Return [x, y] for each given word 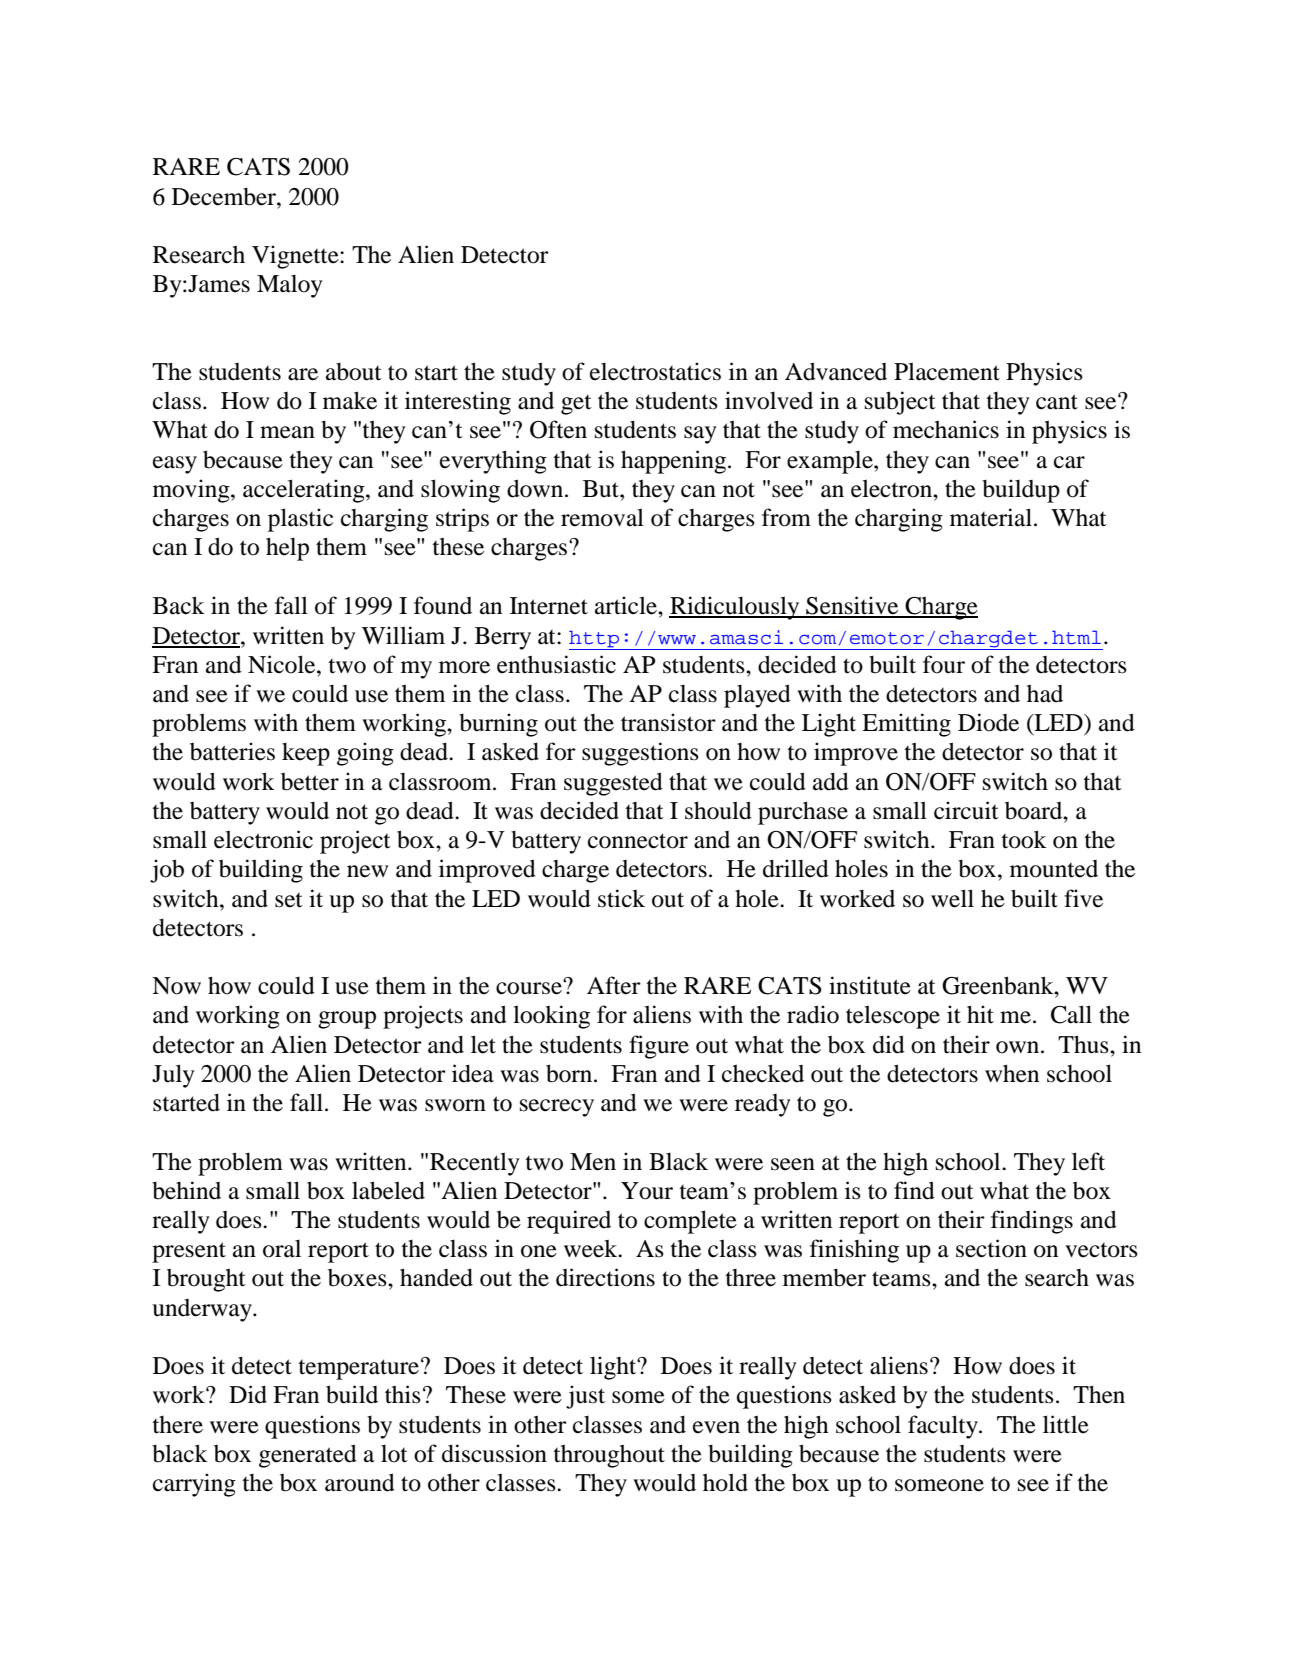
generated [308, 1456]
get [576, 405]
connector [638, 841]
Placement [947, 371]
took [1024, 839]
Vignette [296, 257]
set [289, 900]
